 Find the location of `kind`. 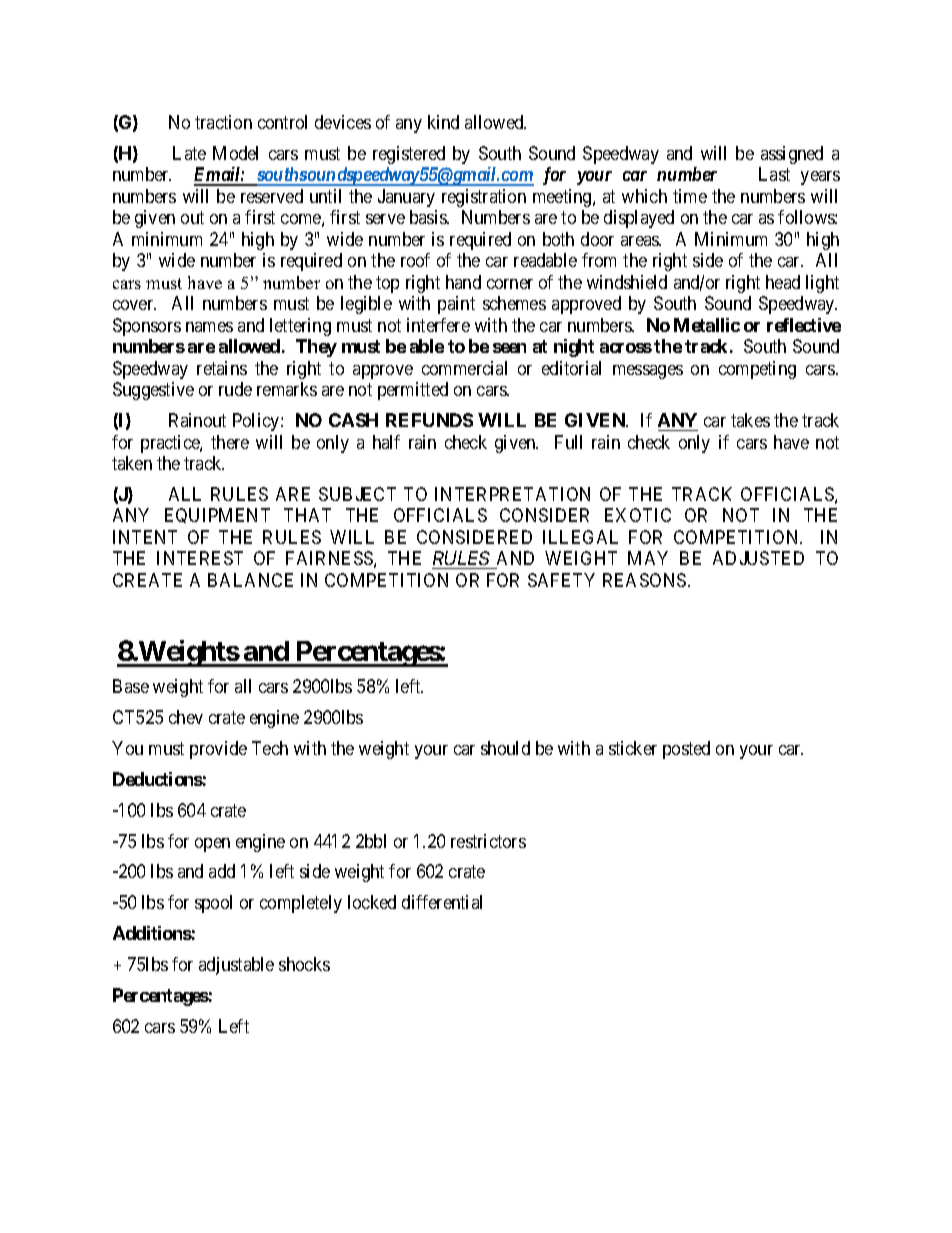

kind is located at coordinates (443, 122).
